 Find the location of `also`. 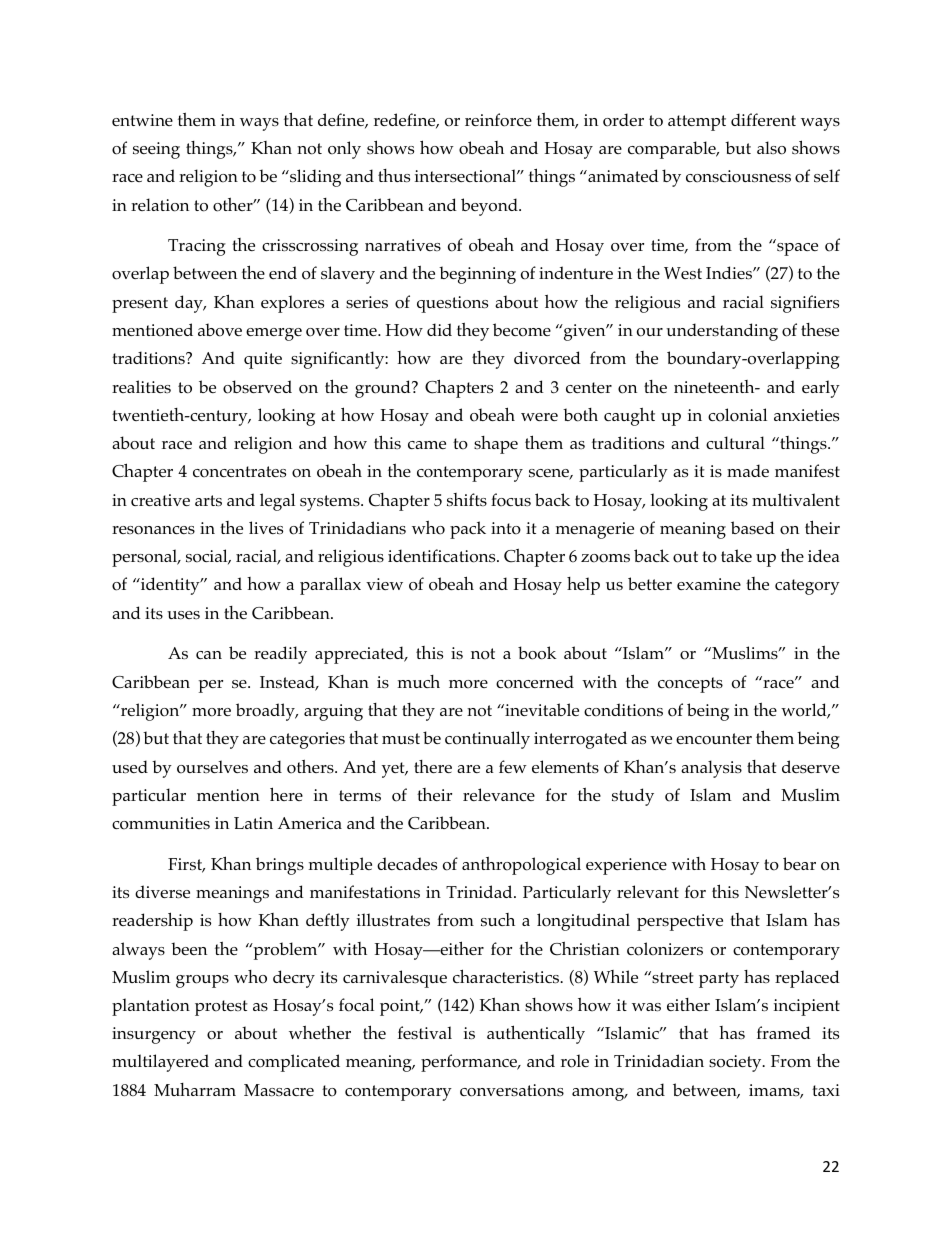

also is located at coordinates (771, 148).
